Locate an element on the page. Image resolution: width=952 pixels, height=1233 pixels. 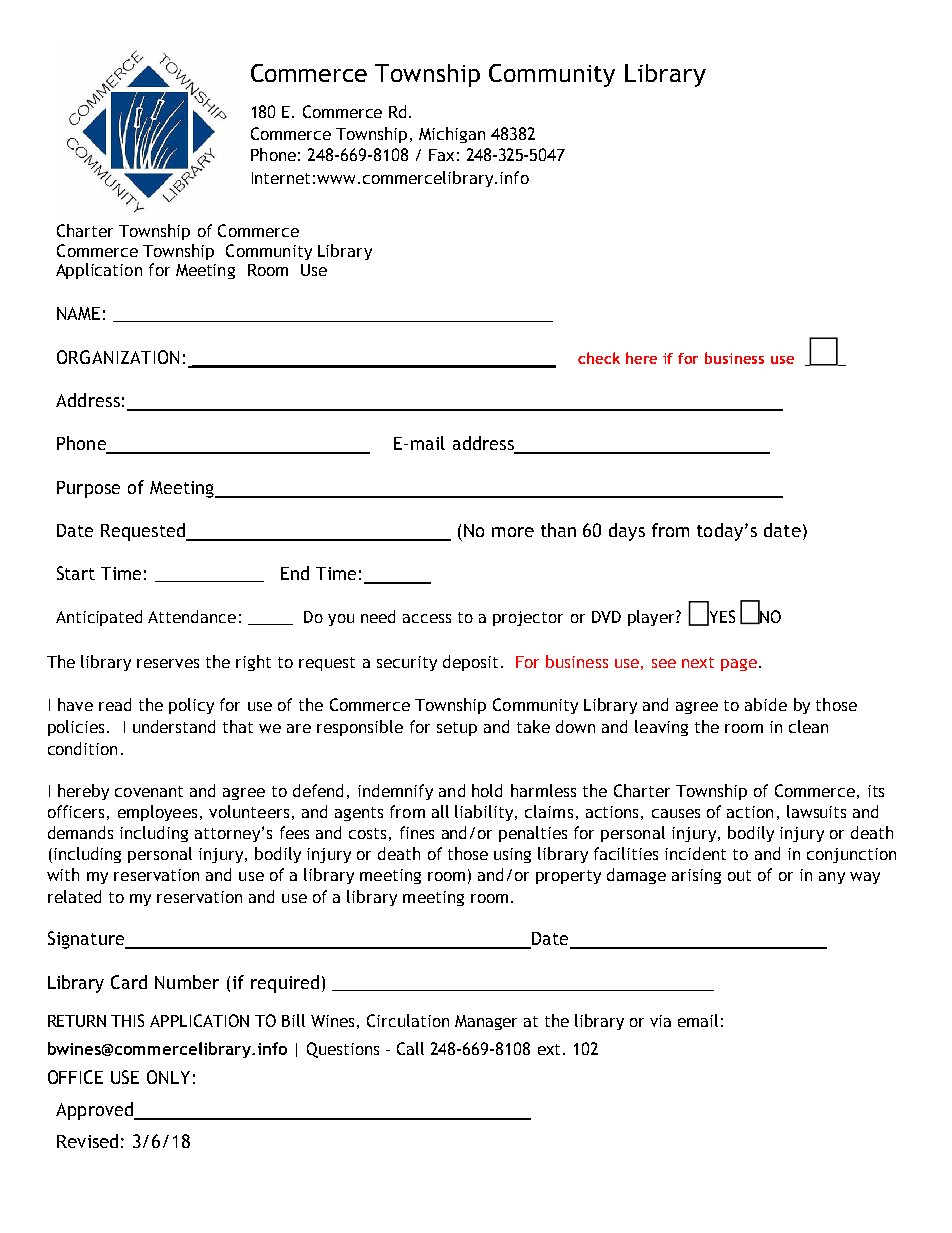
clean is located at coordinates (808, 726).
